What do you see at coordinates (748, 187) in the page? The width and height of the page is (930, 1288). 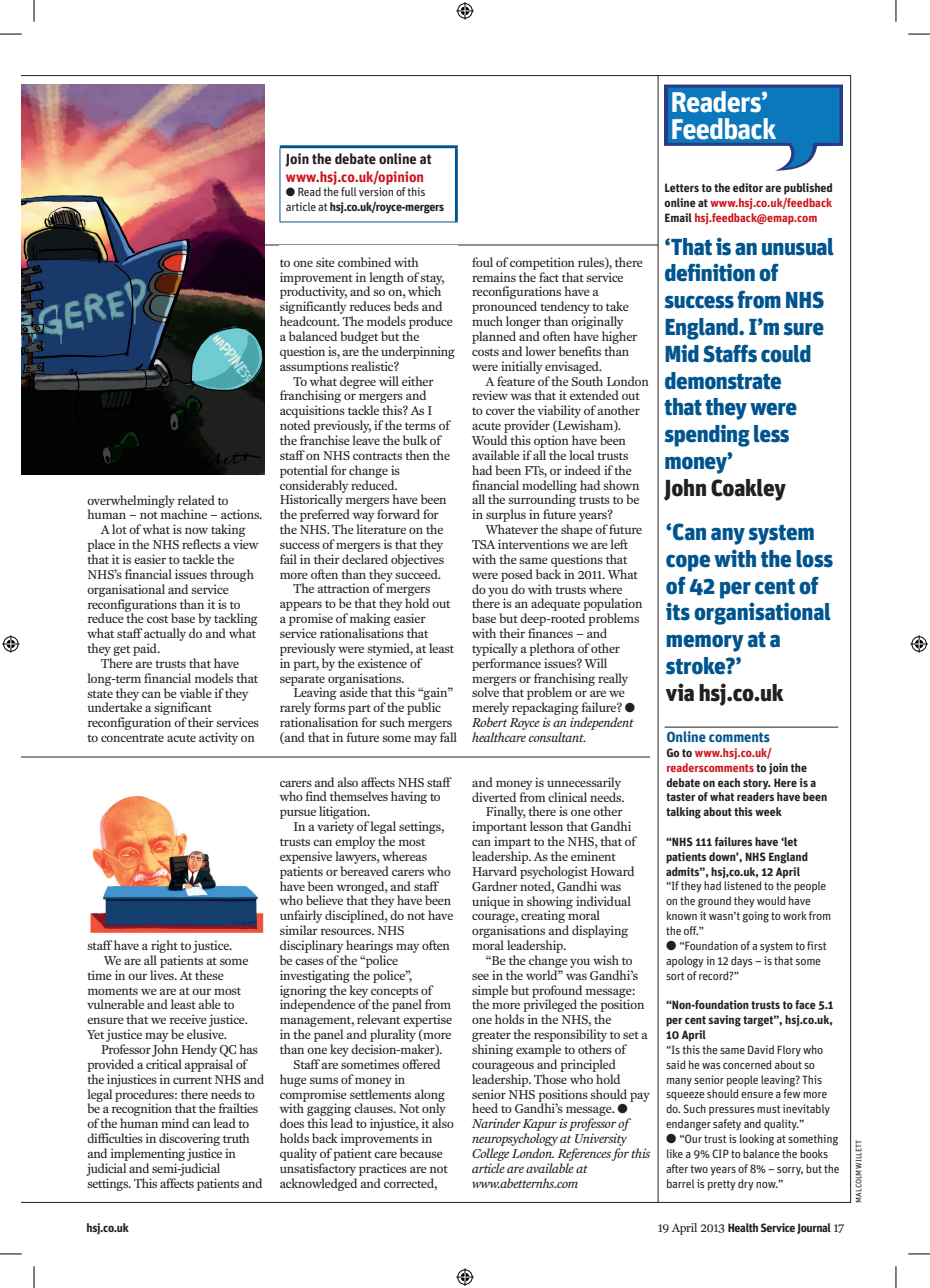 I see `editor` at bounding box center [748, 187].
